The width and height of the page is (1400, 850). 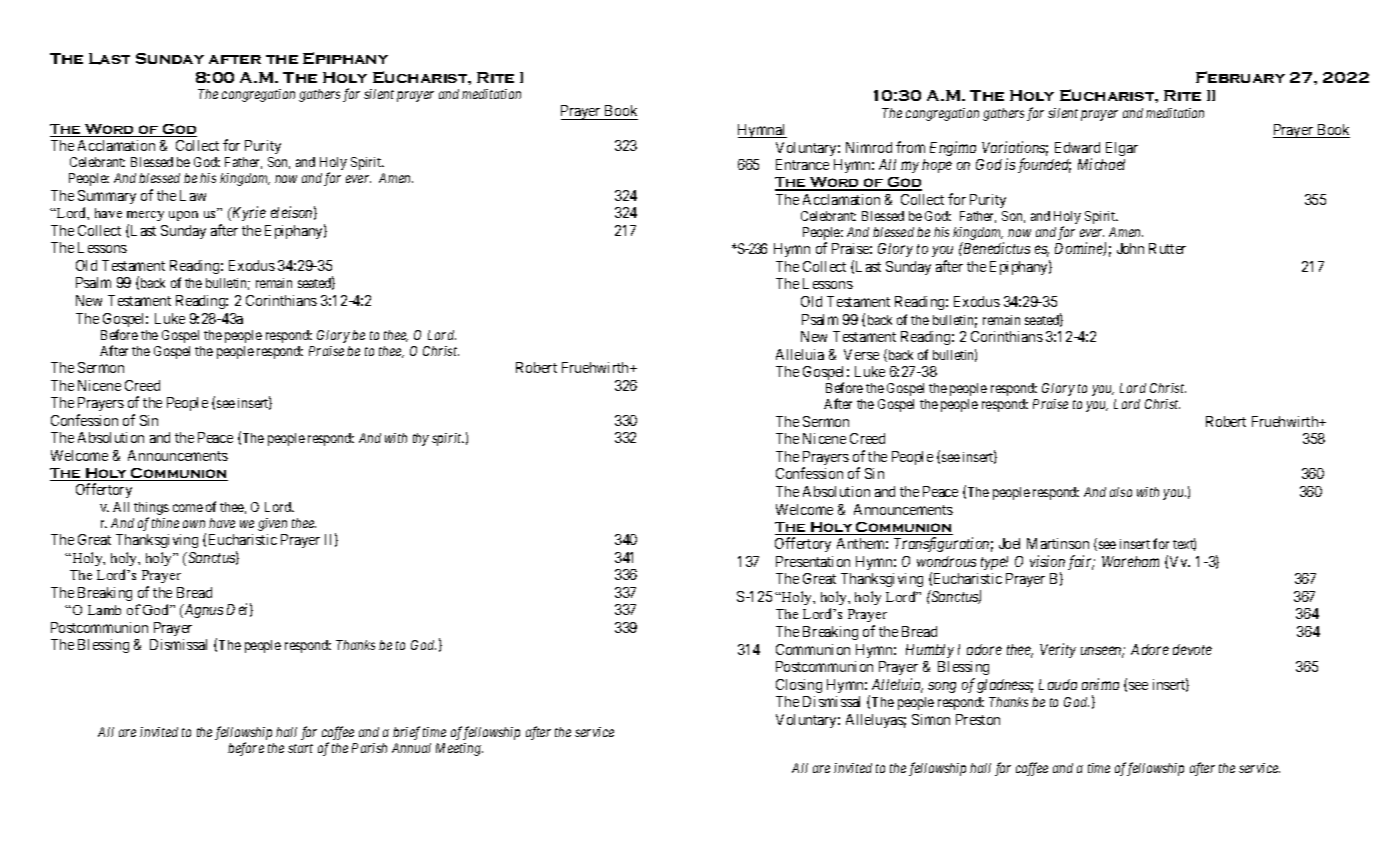 What do you see at coordinates (799, 686) in the page?
I see `Closing` at bounding box center [799, 686].
